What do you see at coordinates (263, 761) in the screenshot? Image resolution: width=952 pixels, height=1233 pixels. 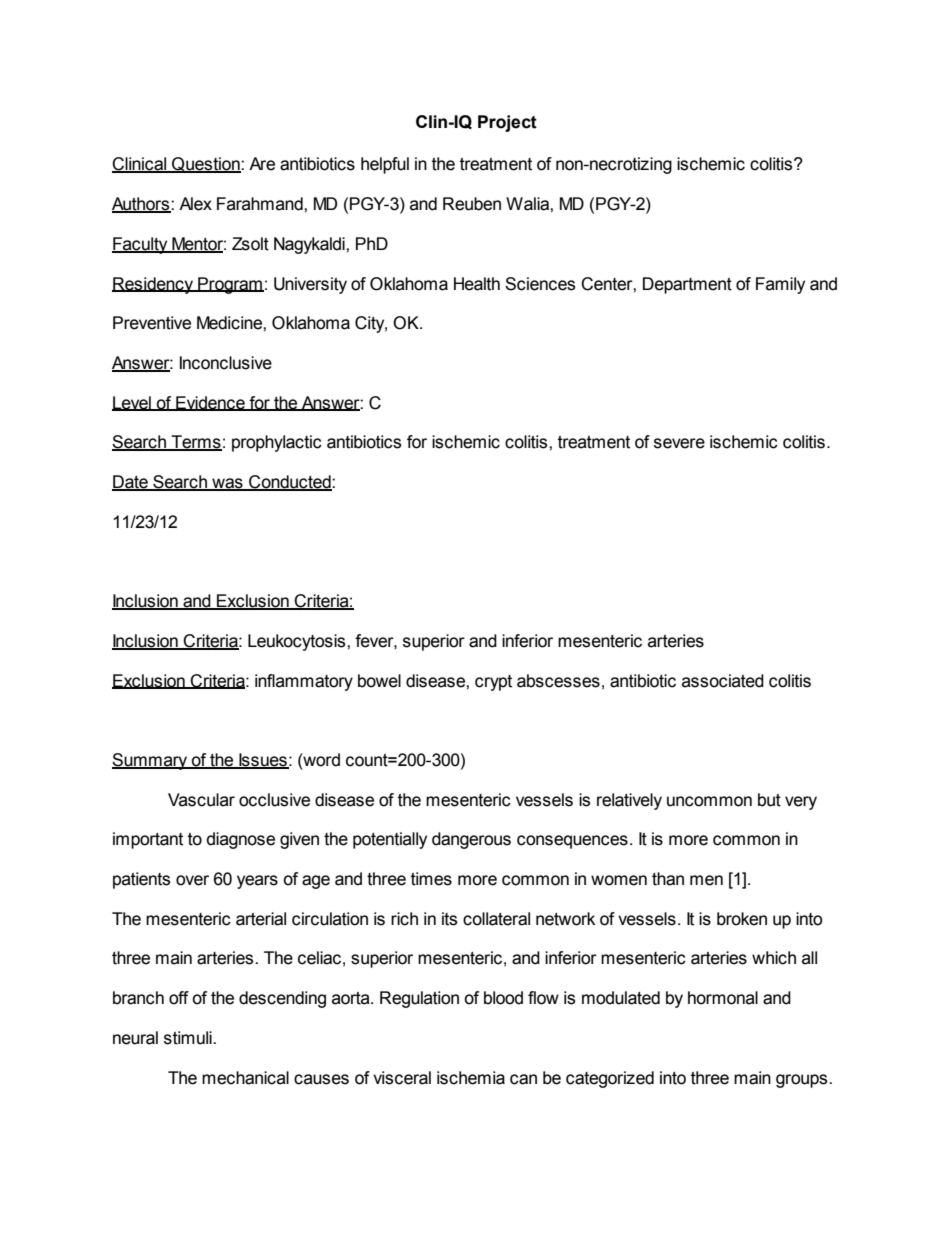 I see `Issues` at bounding box center [263, 761].
